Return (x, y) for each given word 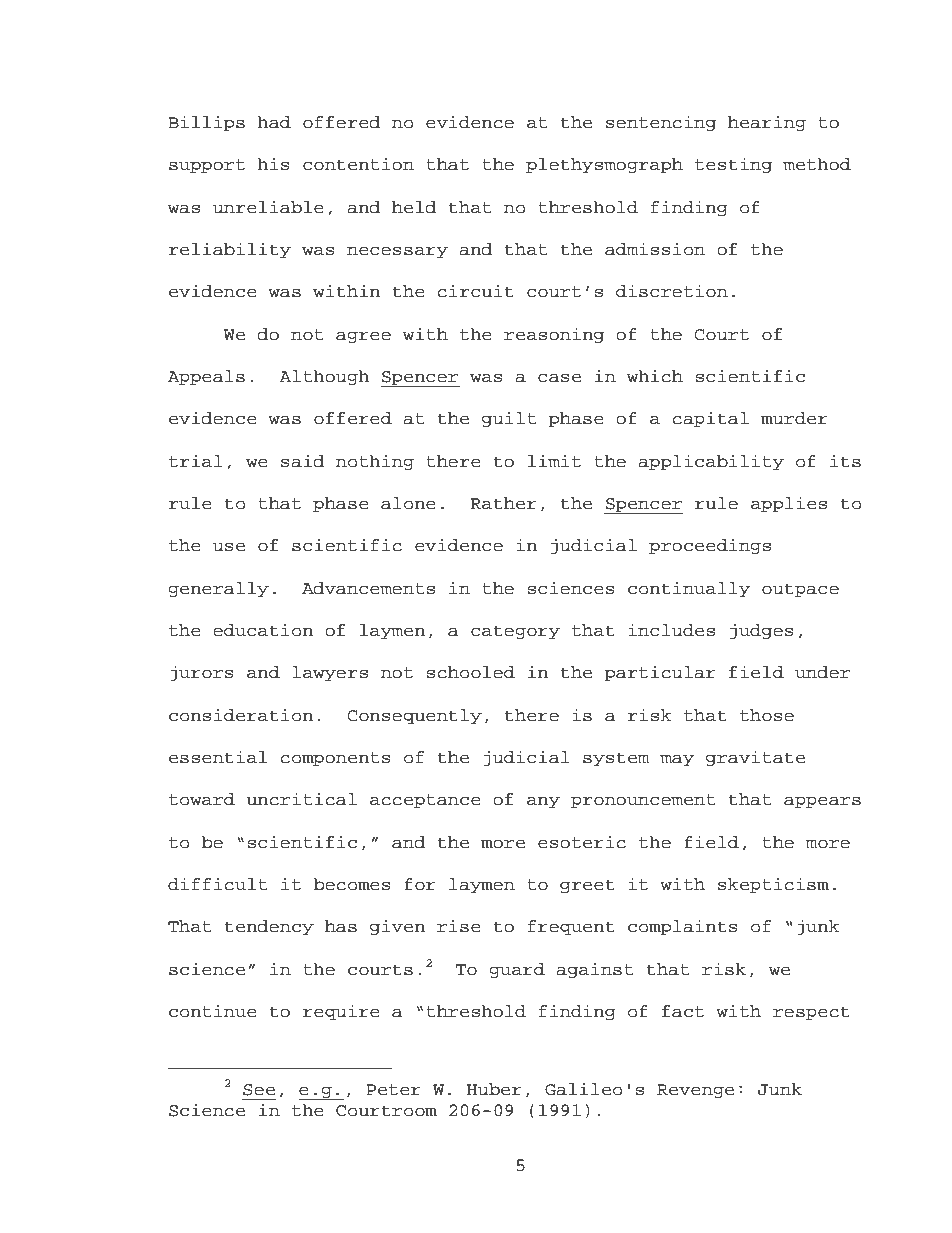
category (515, 632)
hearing (767, 123)
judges (762, 631)
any (543, 802)
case (559, 378)
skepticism (773, 885)
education (263, 630)
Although (324, 377)
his (273, 164)
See (259, 1090)
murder (794, 418)
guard (517, 970)
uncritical (301, 799)
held (414, 207)
